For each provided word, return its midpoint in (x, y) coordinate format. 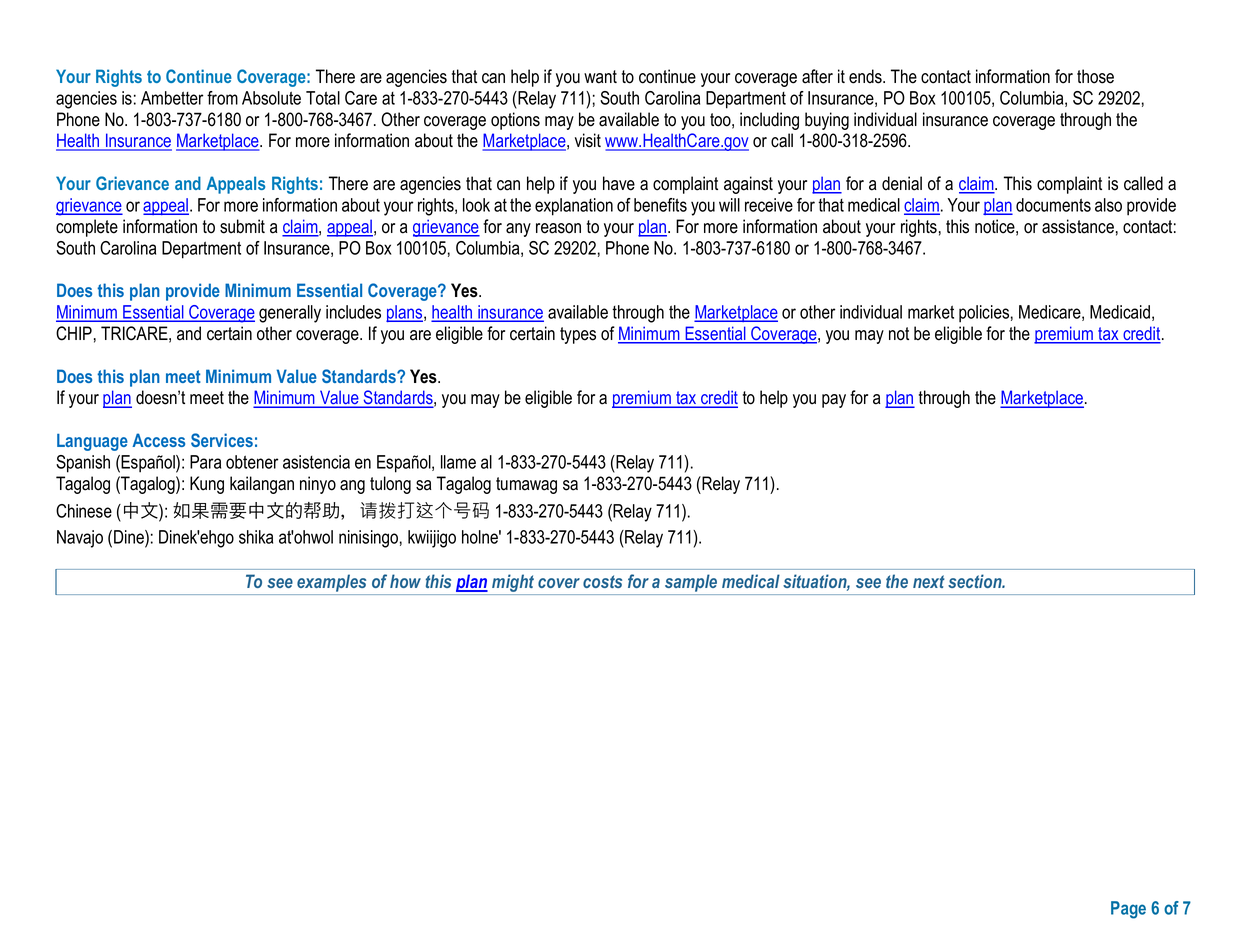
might (513, 584)
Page (1128, 910)
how (405, 581)
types (578, 335)
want (600, 77)
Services (222, 440)
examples (331, 583)
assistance (1078, 226)
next (929, 581)
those (1095, 76)
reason (558, 228)
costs (602, 581)
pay (834, 401)
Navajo (80, 539)
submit (242, 226)
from (222, 98)
